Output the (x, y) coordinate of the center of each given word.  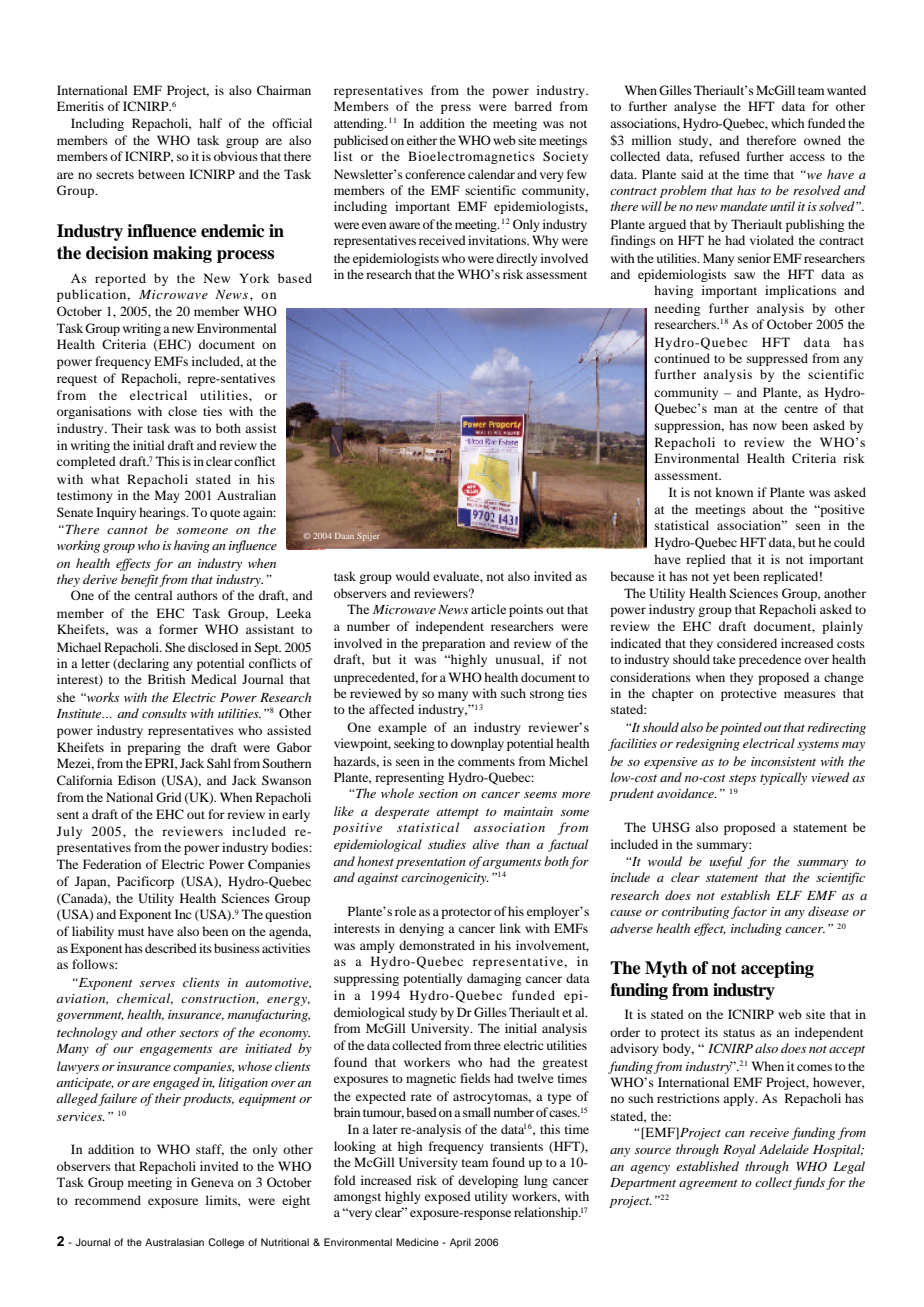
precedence (770, 660)
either (422, 140)
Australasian (174, 1242)
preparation (453, 644)
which (787, 123)
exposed (448, 1197)
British (166, 679)
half (210, 123)
